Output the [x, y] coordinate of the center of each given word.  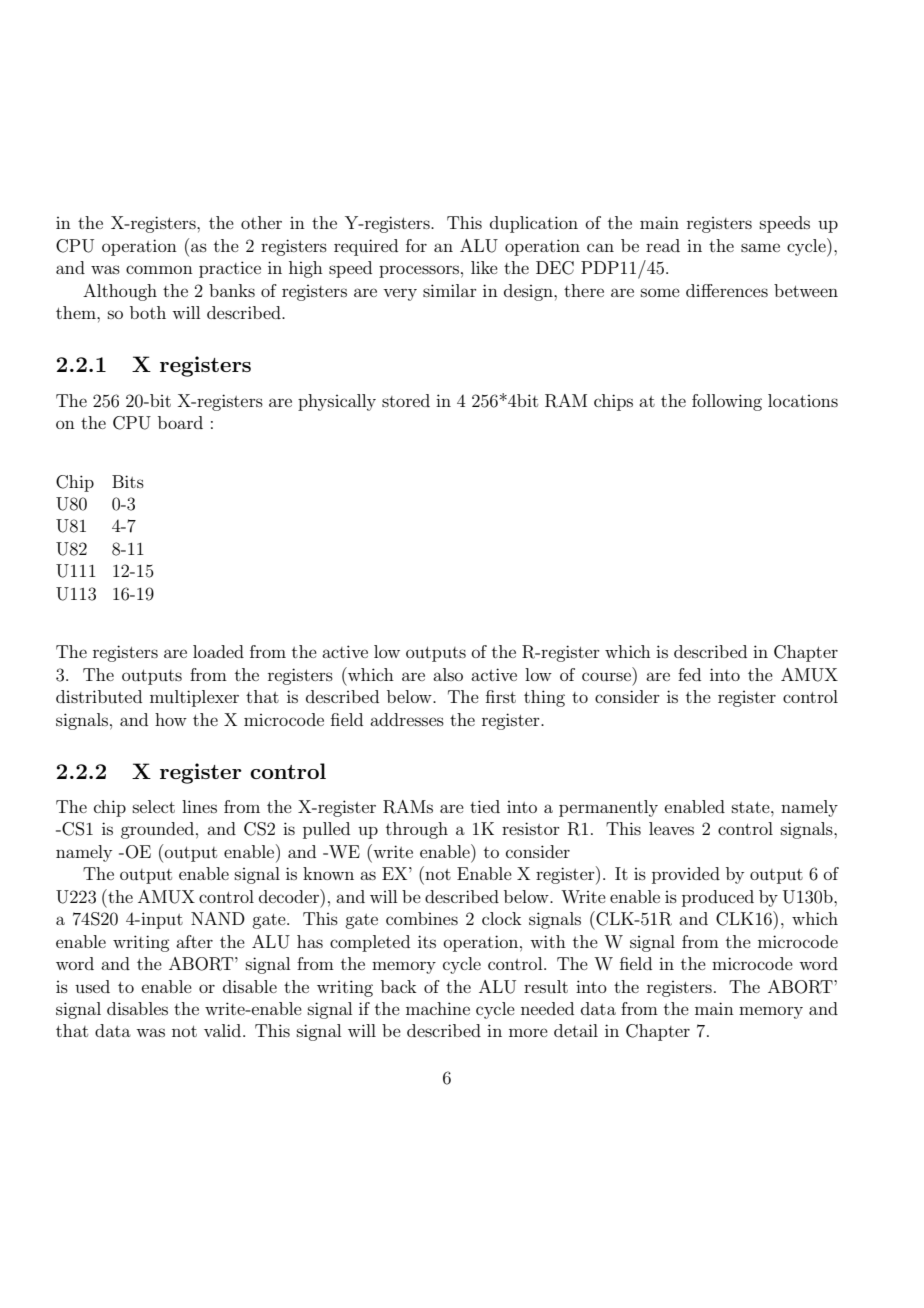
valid [224, 1030]
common [159, 269]
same [760, 247]
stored [406, 400]
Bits [128, 481]
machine [438, 1008]
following [727, 402]
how [171, 719]
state [752, 807]
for [416, 245]
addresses [407, 719]
